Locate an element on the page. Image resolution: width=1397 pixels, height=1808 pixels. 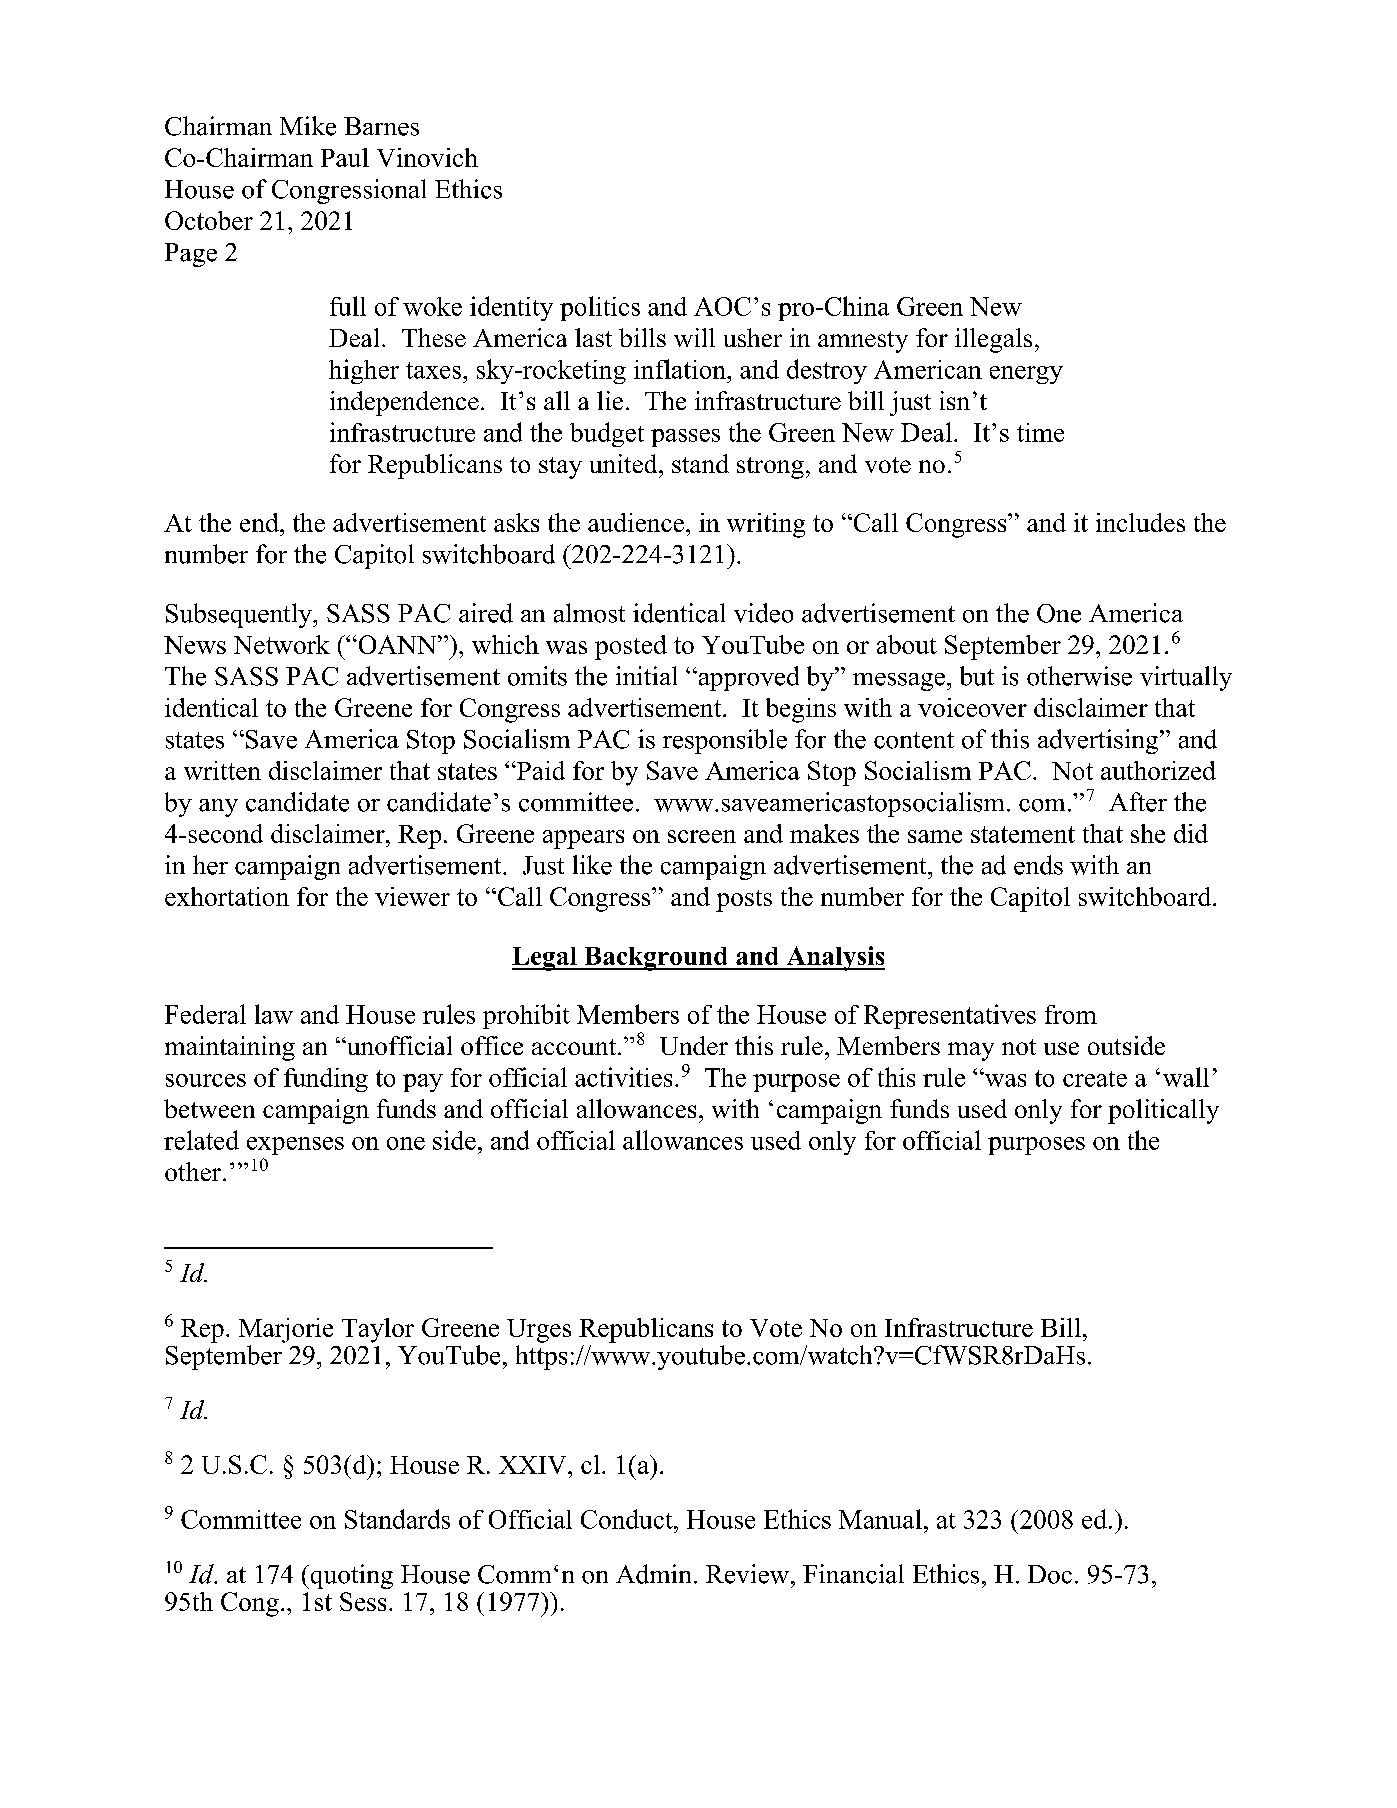
Paul is located at coordinates (345, 157).
